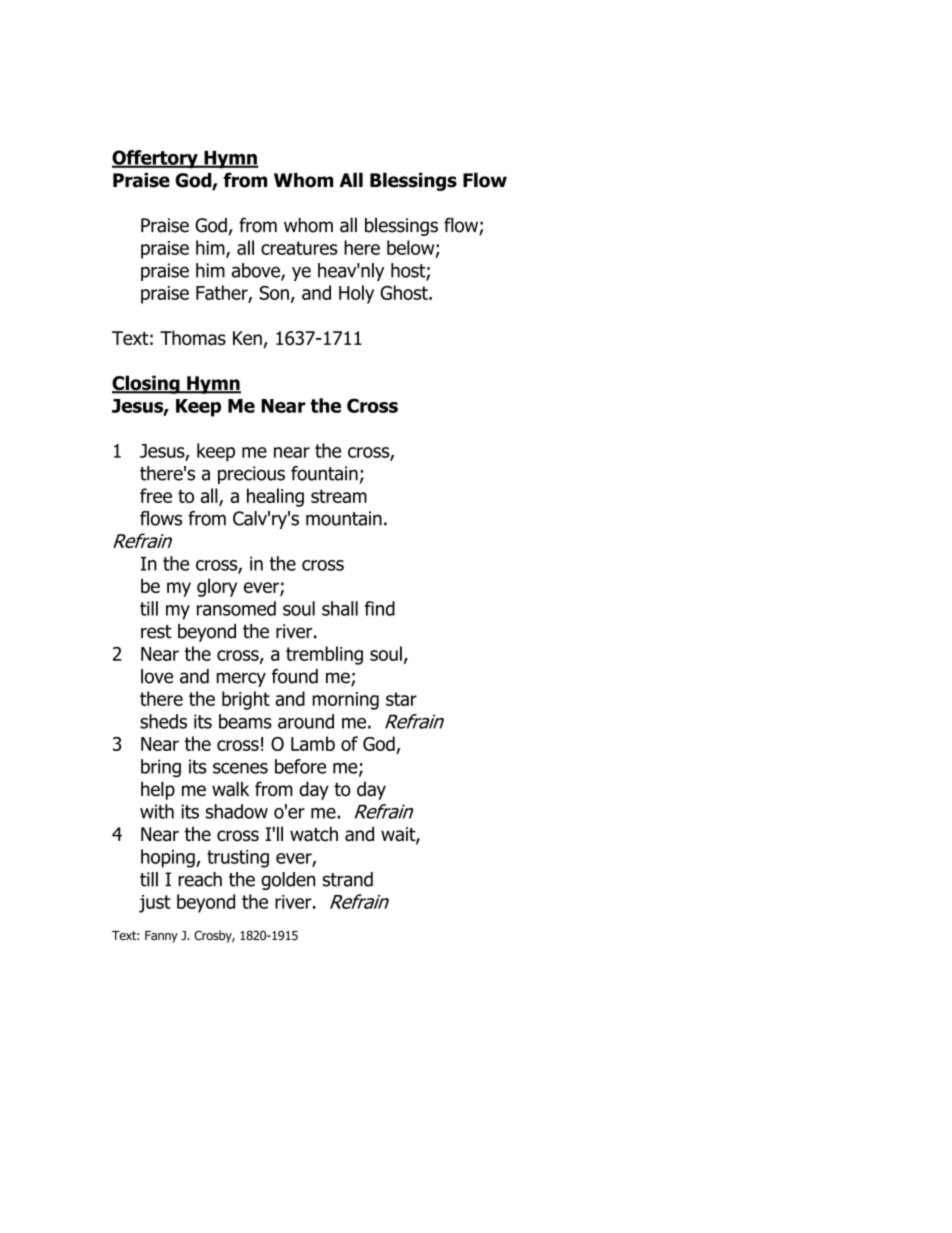  Describe the element at coordinates (339, 496) in the screenshot. I see `stream` at that location.
